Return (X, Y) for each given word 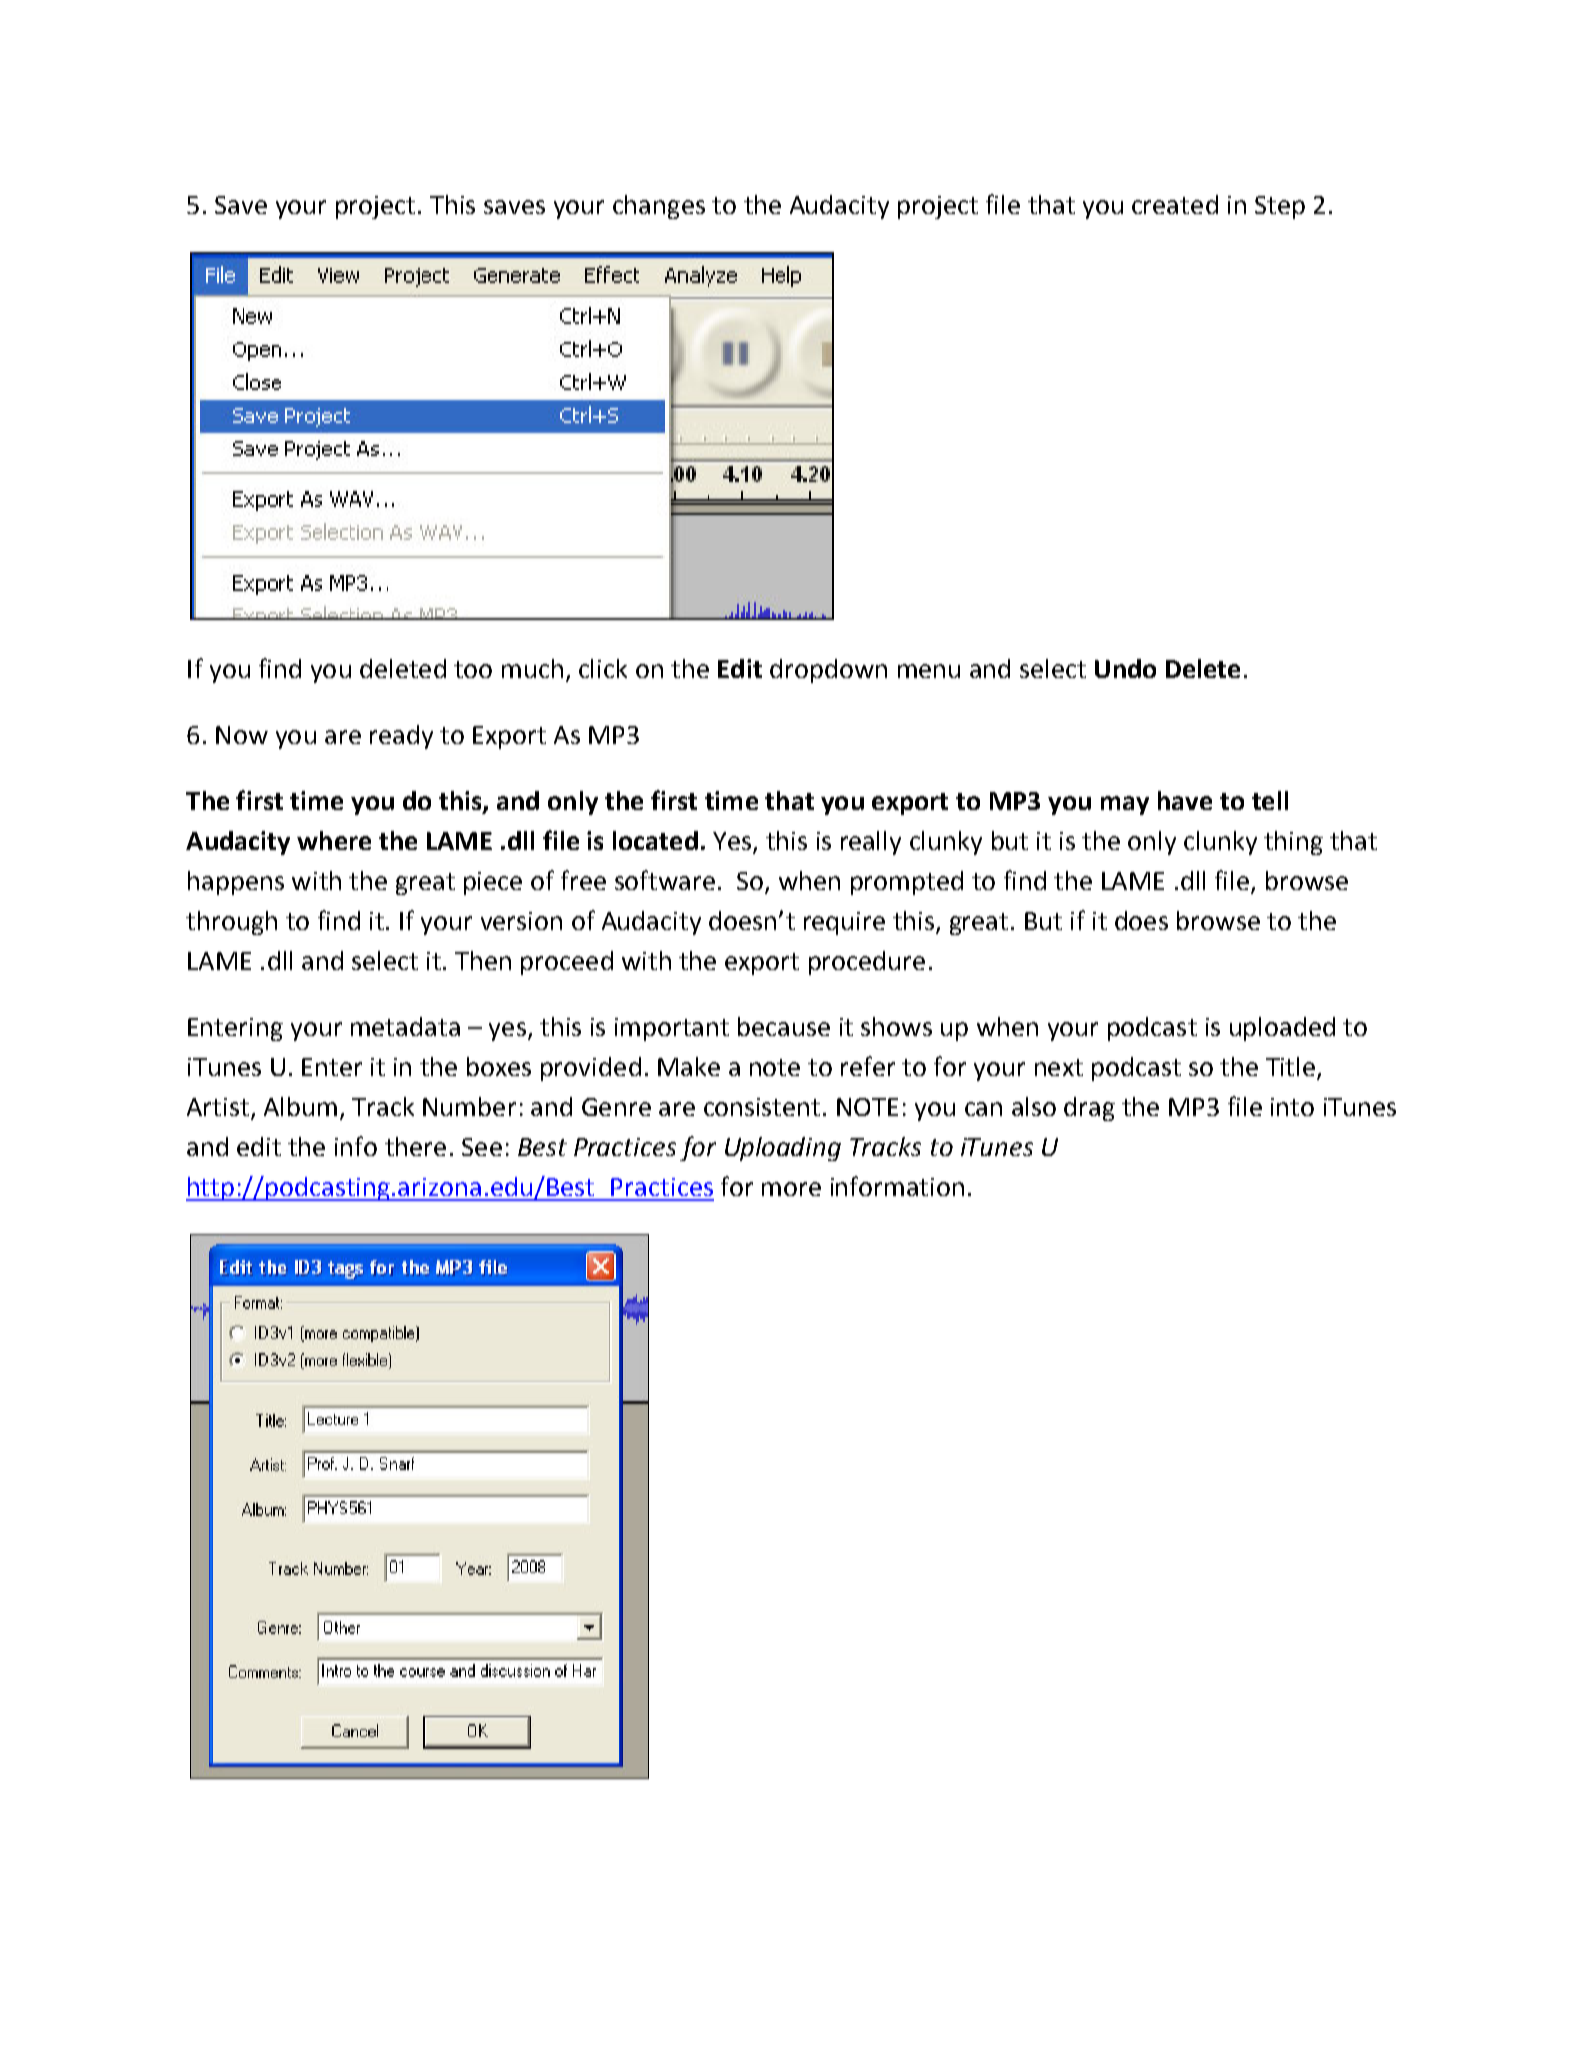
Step (1280, 207)
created (1175, 204)
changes (659, 207)
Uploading (783, 1149)
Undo (1125, 668)
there (415, 1146)
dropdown (828, 671)
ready (401, 737)
